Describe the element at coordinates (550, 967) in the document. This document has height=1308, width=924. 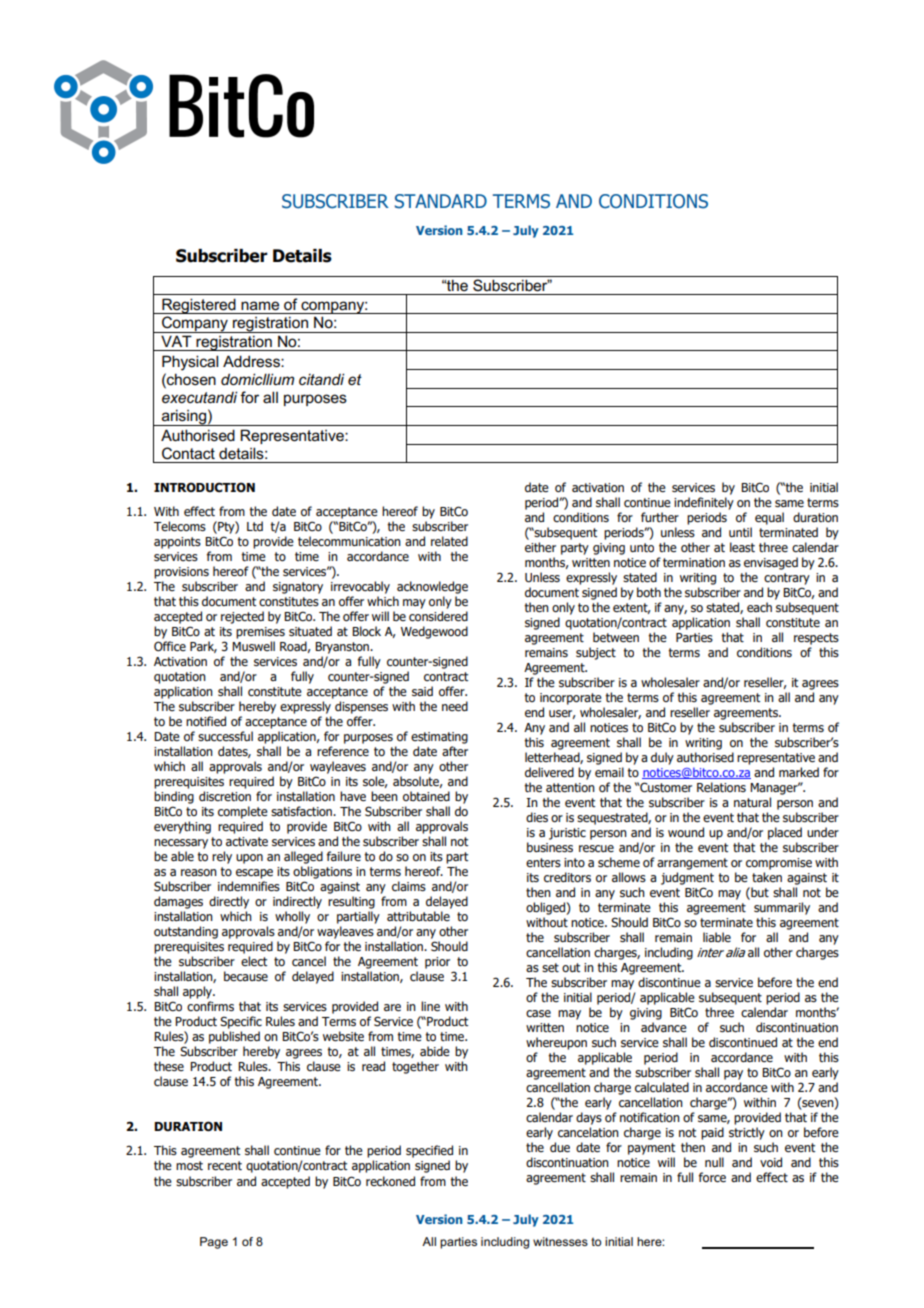
I see `set` at that location.
